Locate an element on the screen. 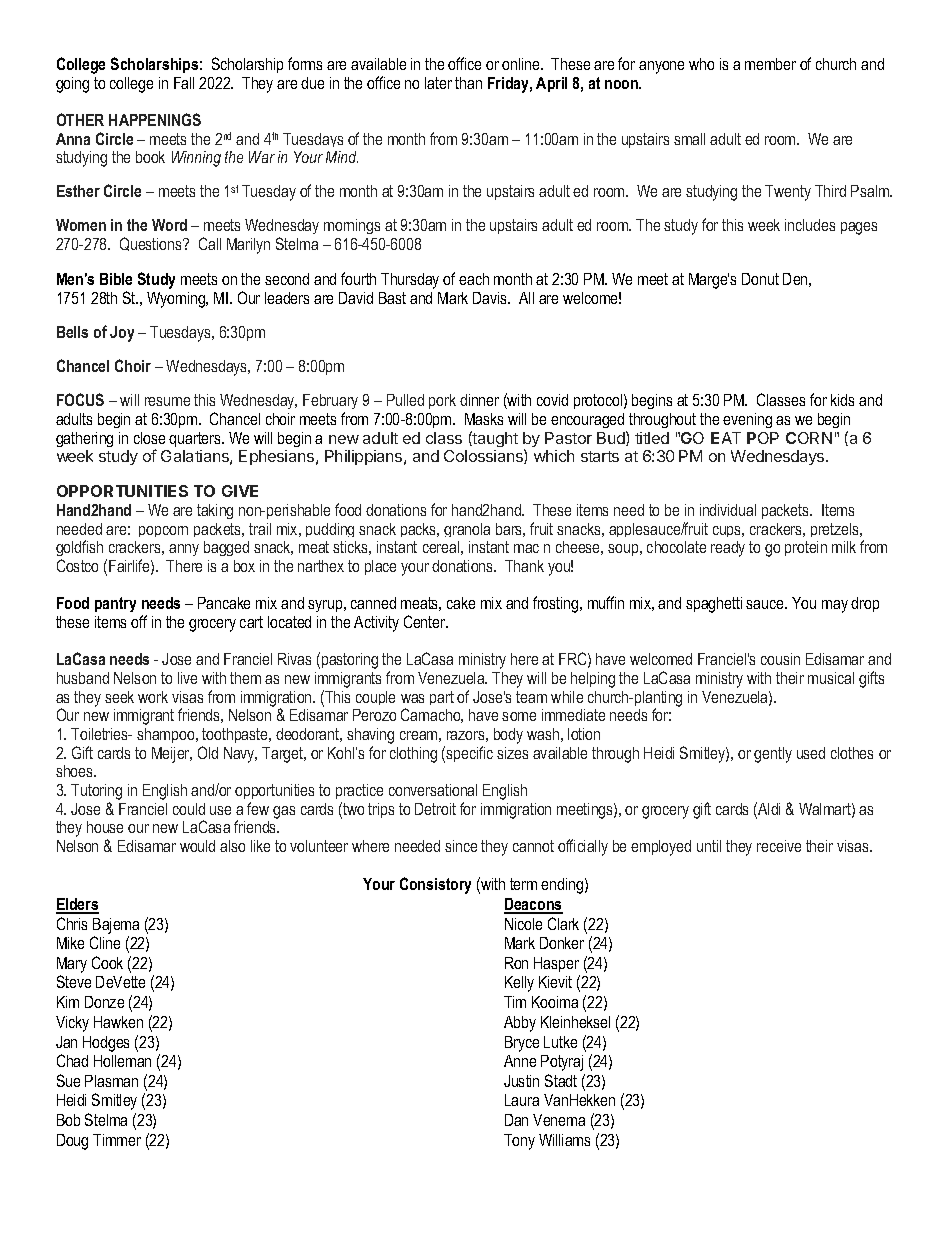  Masks is located at coordinates (484, 419).
